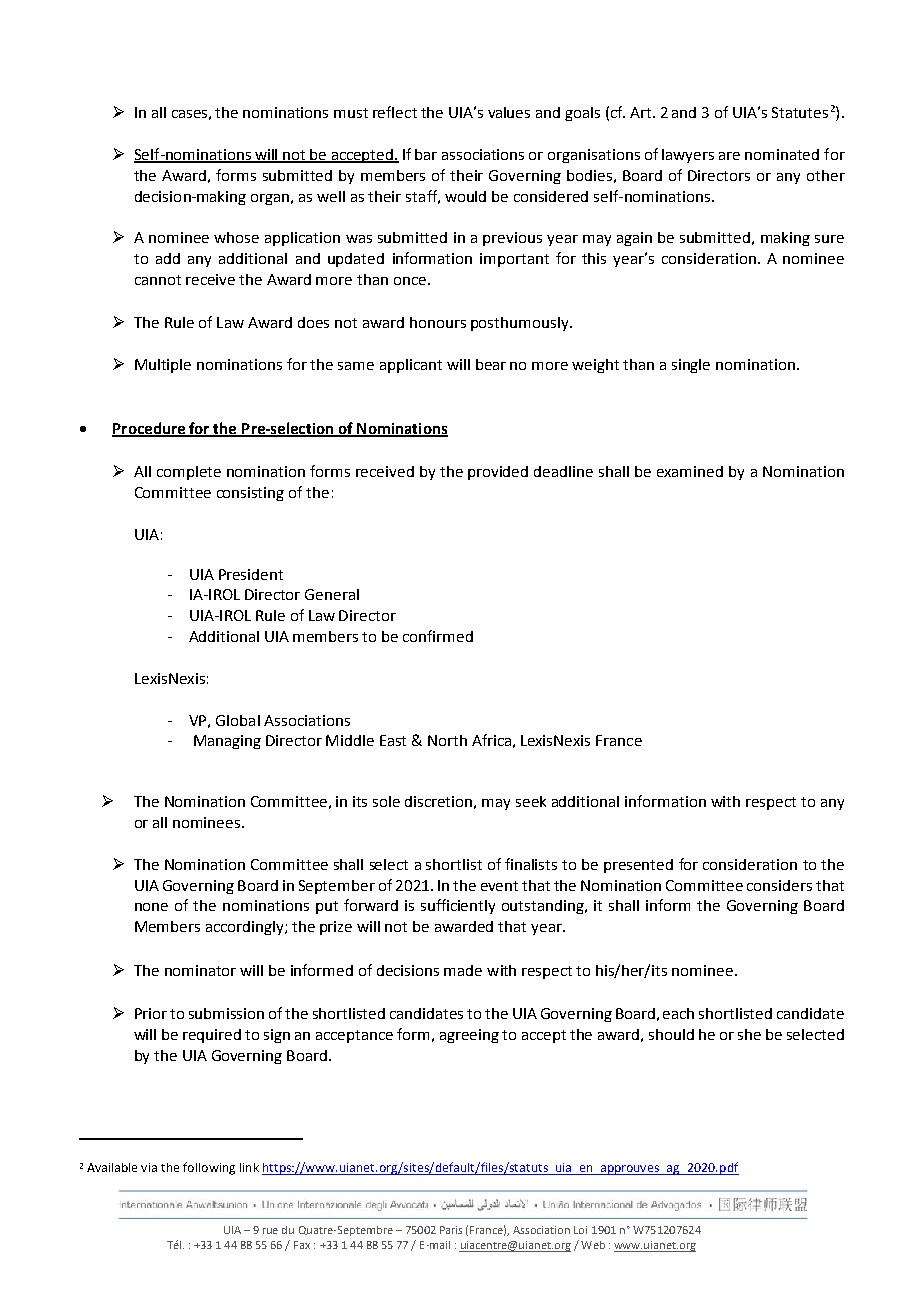  What do you see at coordinates (426, 154) in the page?
I see `bar` at bounding box center [426, 154].
